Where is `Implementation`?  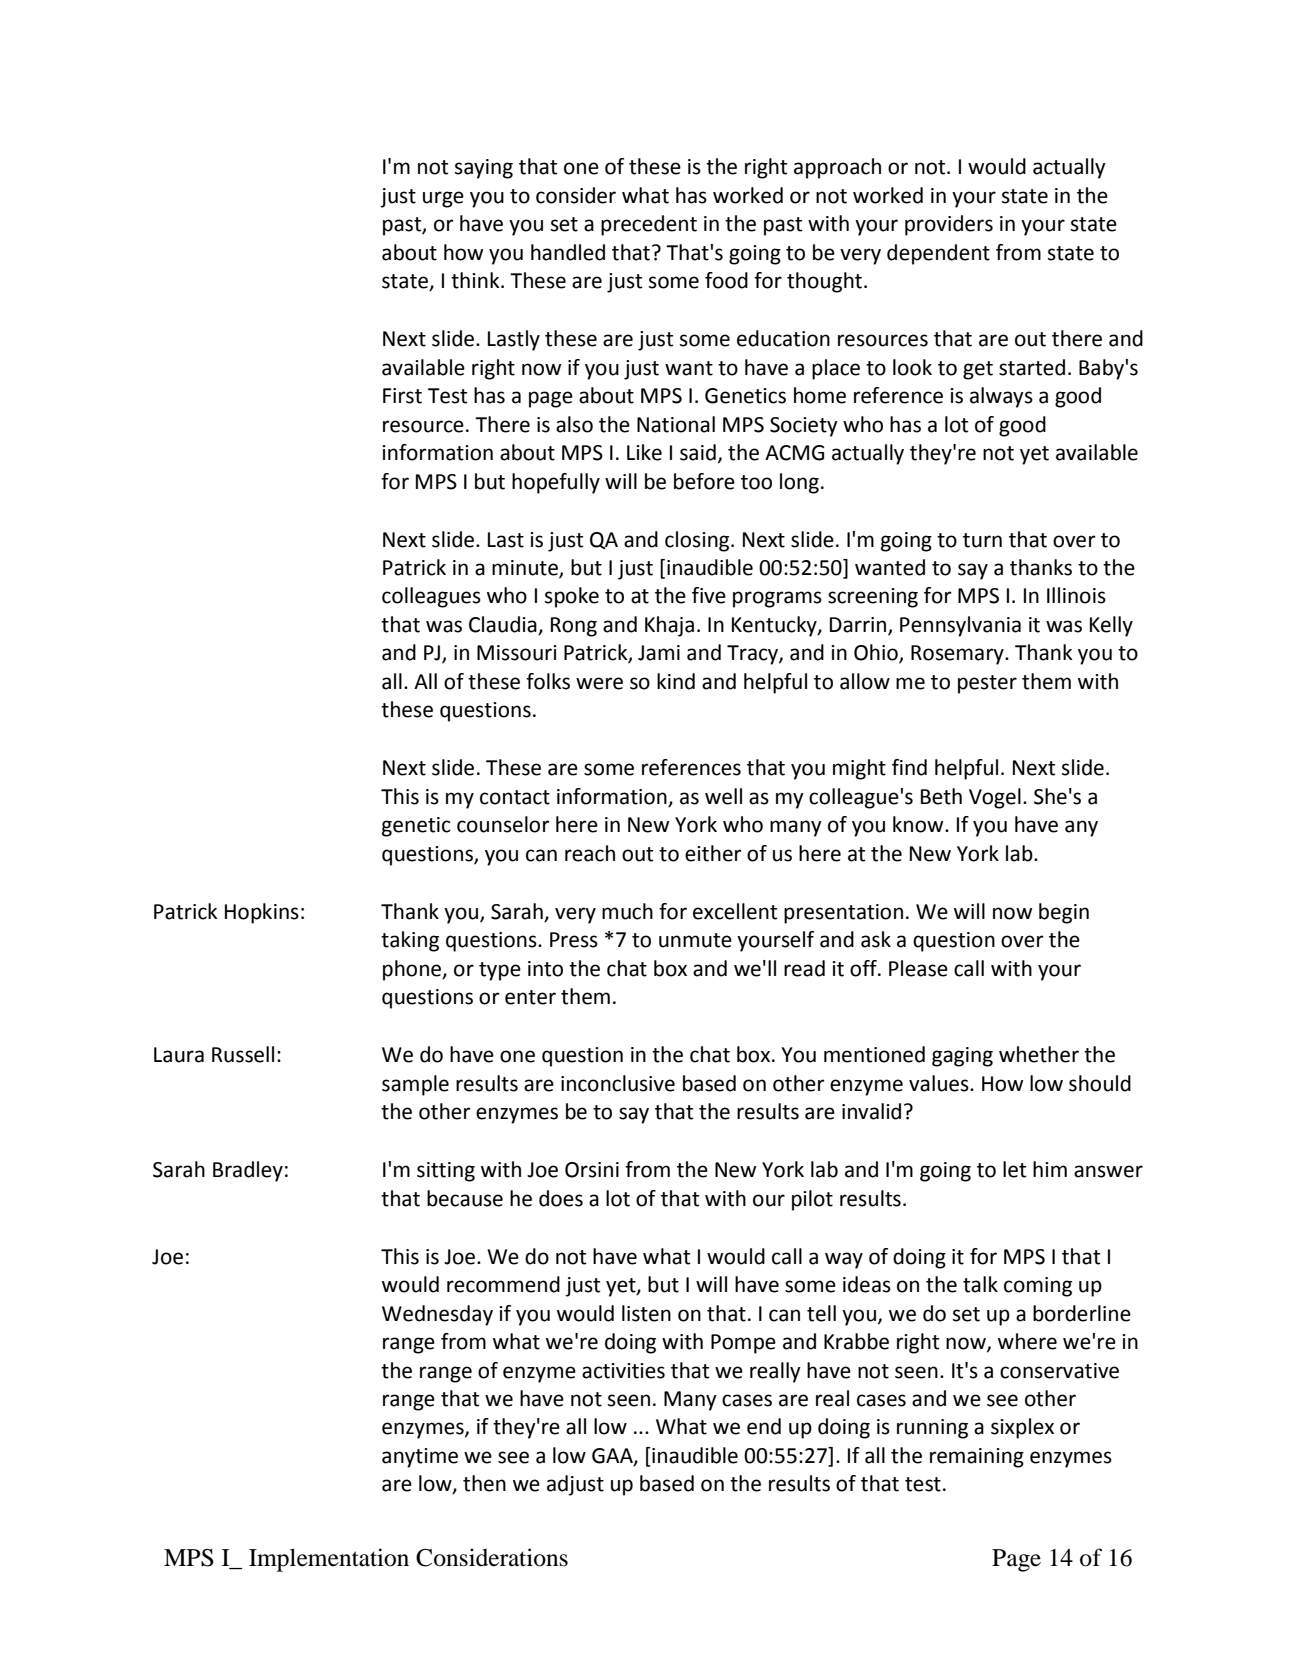
Implementation is located at coordinates (329, 1560).
